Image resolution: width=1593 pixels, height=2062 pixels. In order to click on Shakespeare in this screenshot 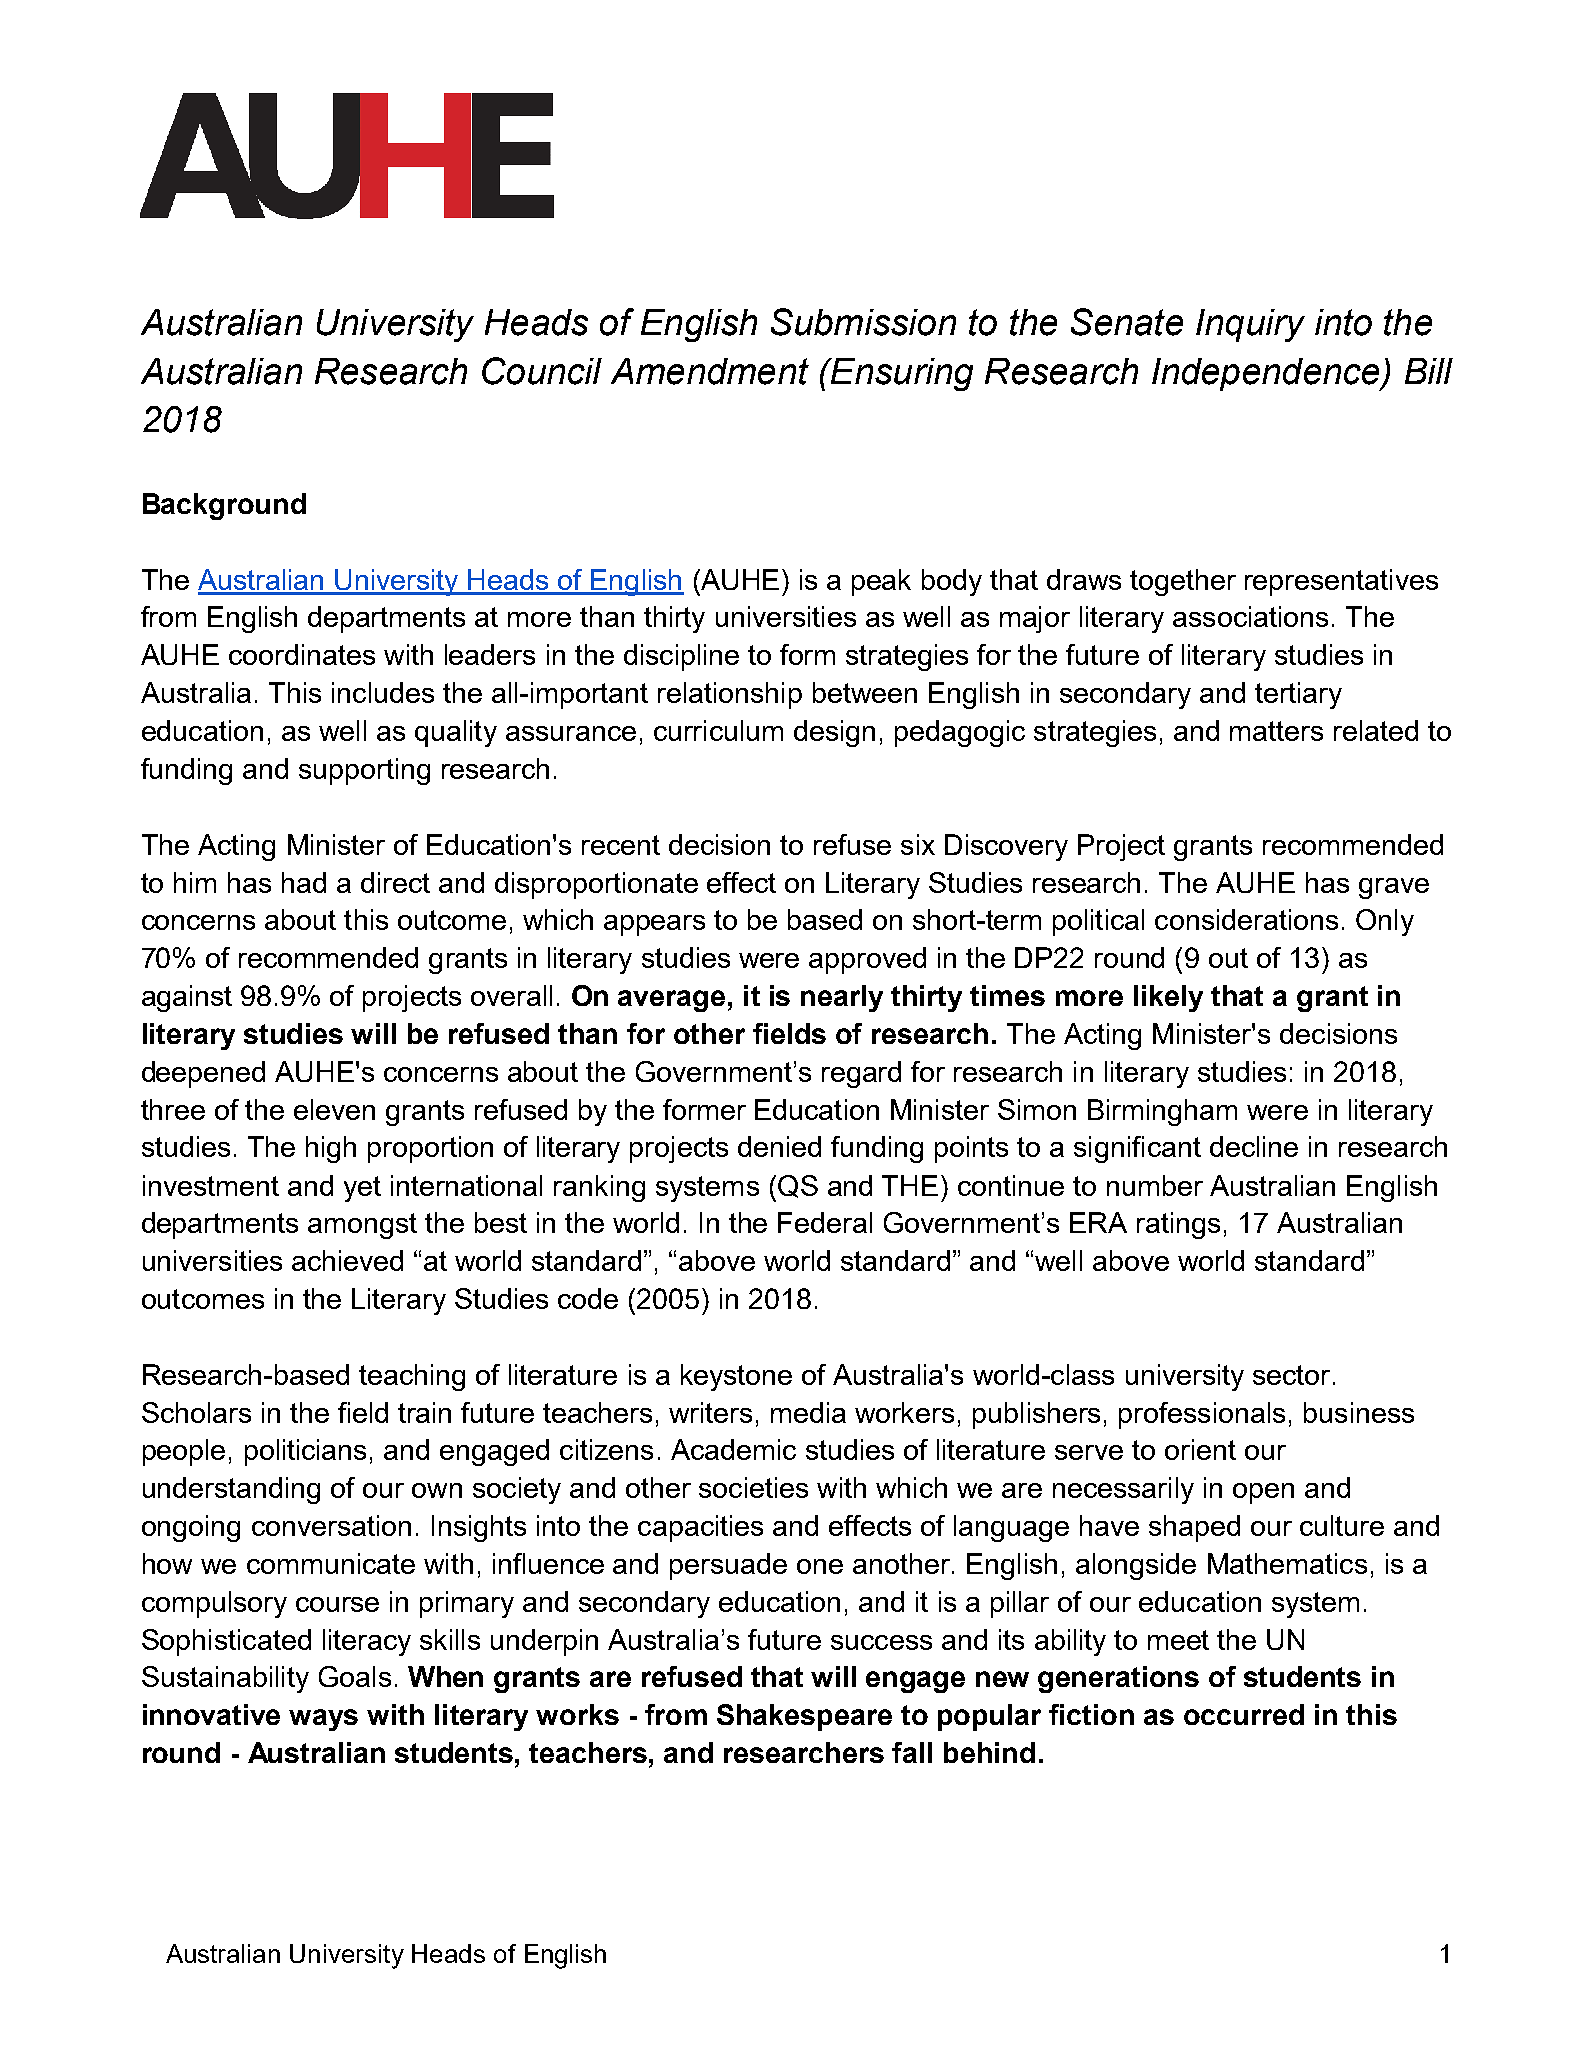, I will do `click(804, 1717)`.
